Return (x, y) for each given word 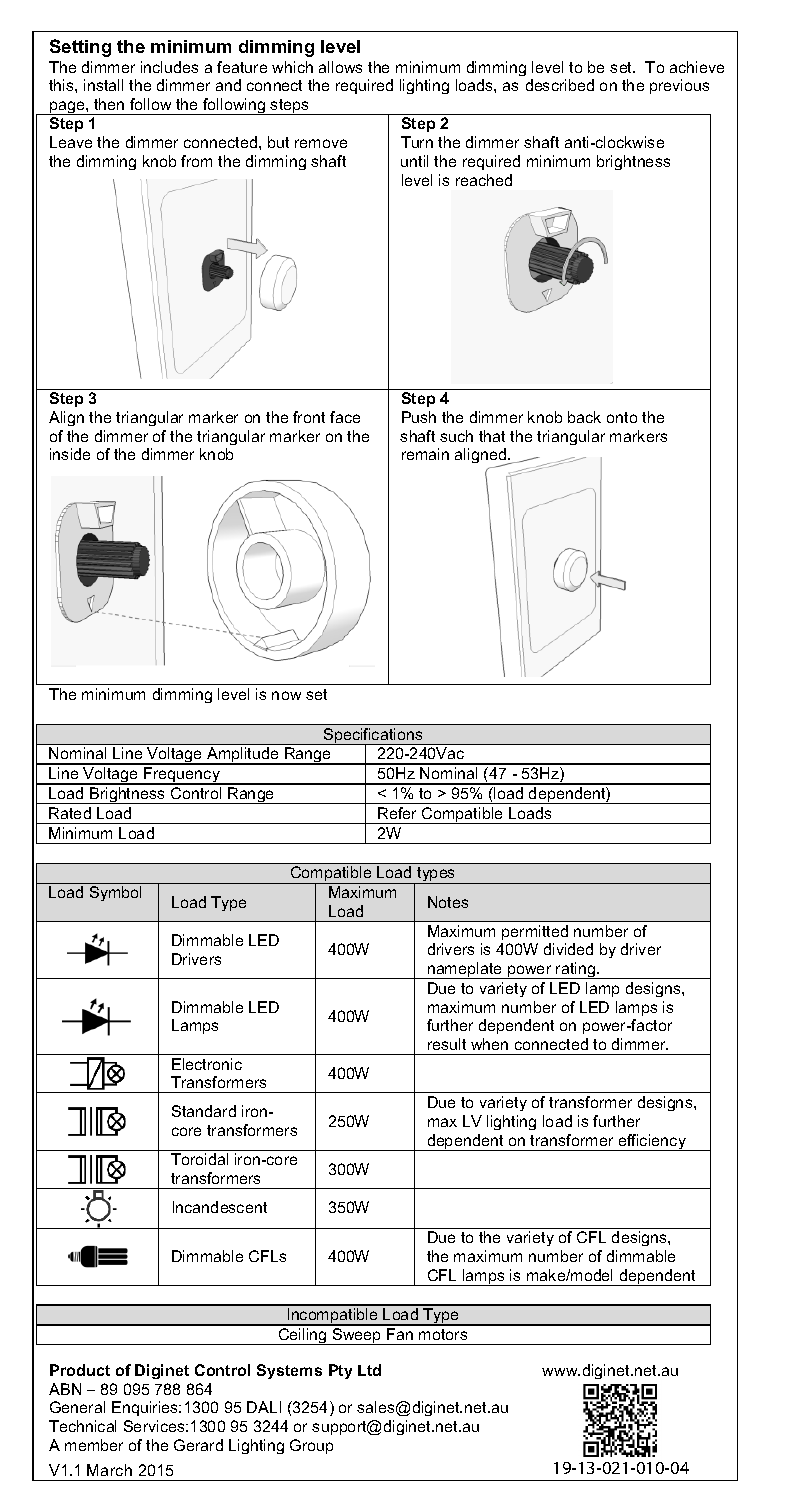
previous (679, 86)
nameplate (465, 970)
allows (340, 67)
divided (568, 949)
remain (425, 454)
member (94, 1445)
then (109, 104)
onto (622, 417)
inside (70, 454)
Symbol (115, 893)
